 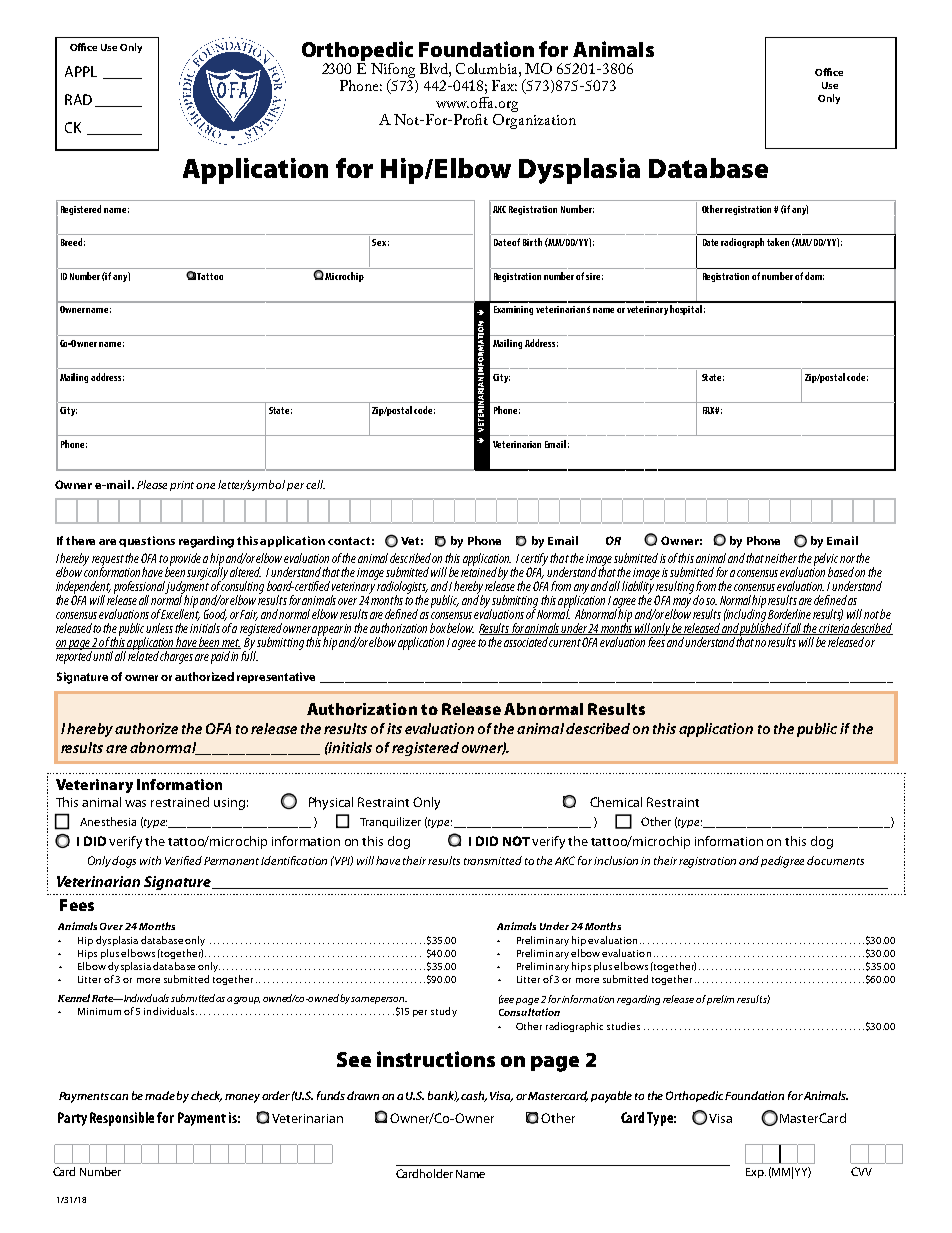 What do you see at coordinates (460, 628) in the image?
I see `below` at bounding box center [460, 628].
